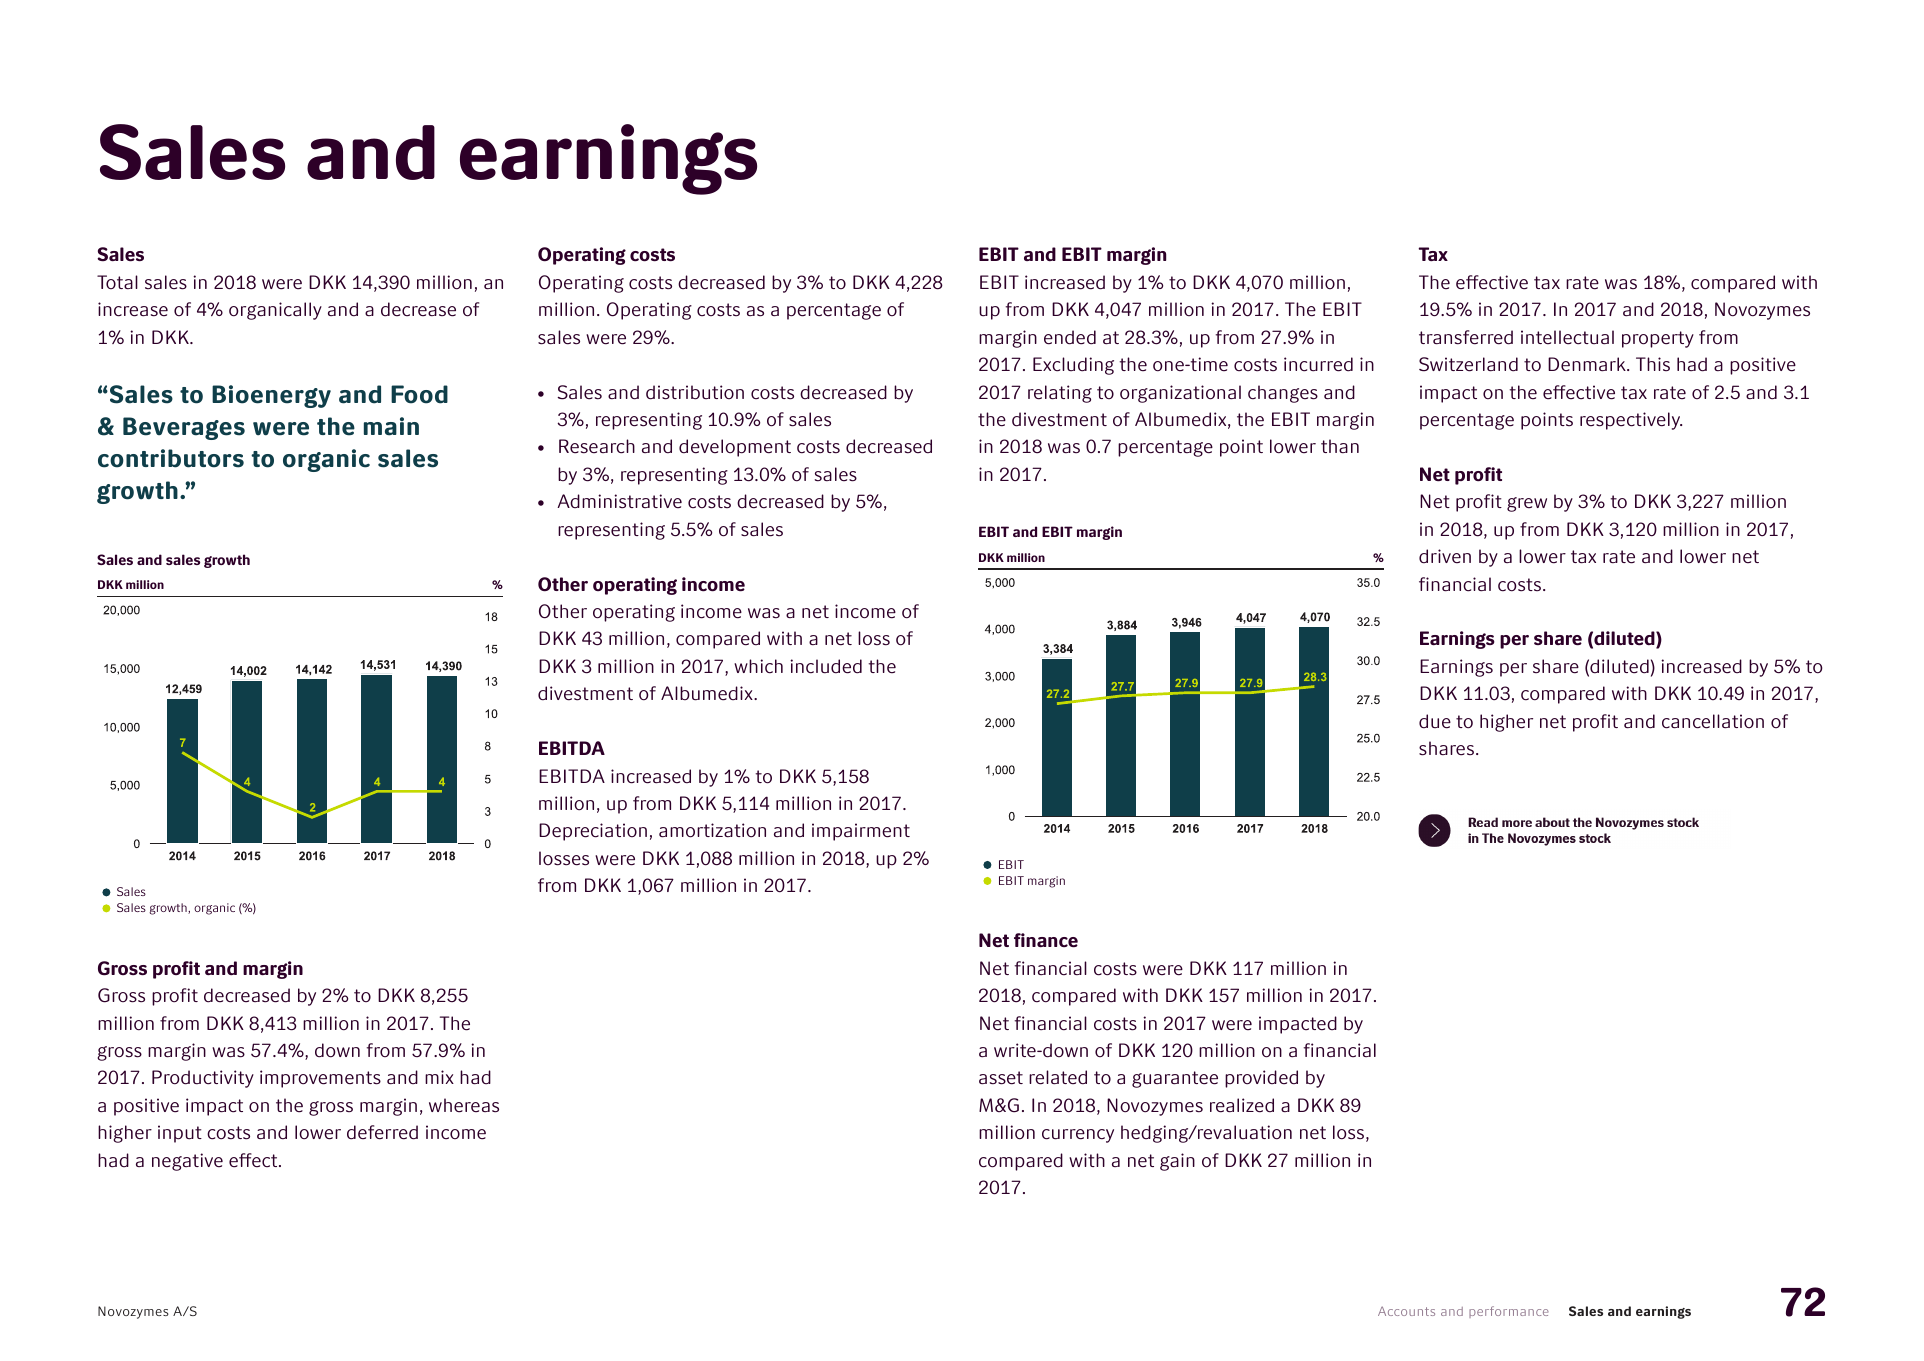  What do you see at coordinates (861, 832) in the screenshot?
I see `impairment` at bounding box center [861, 832].
